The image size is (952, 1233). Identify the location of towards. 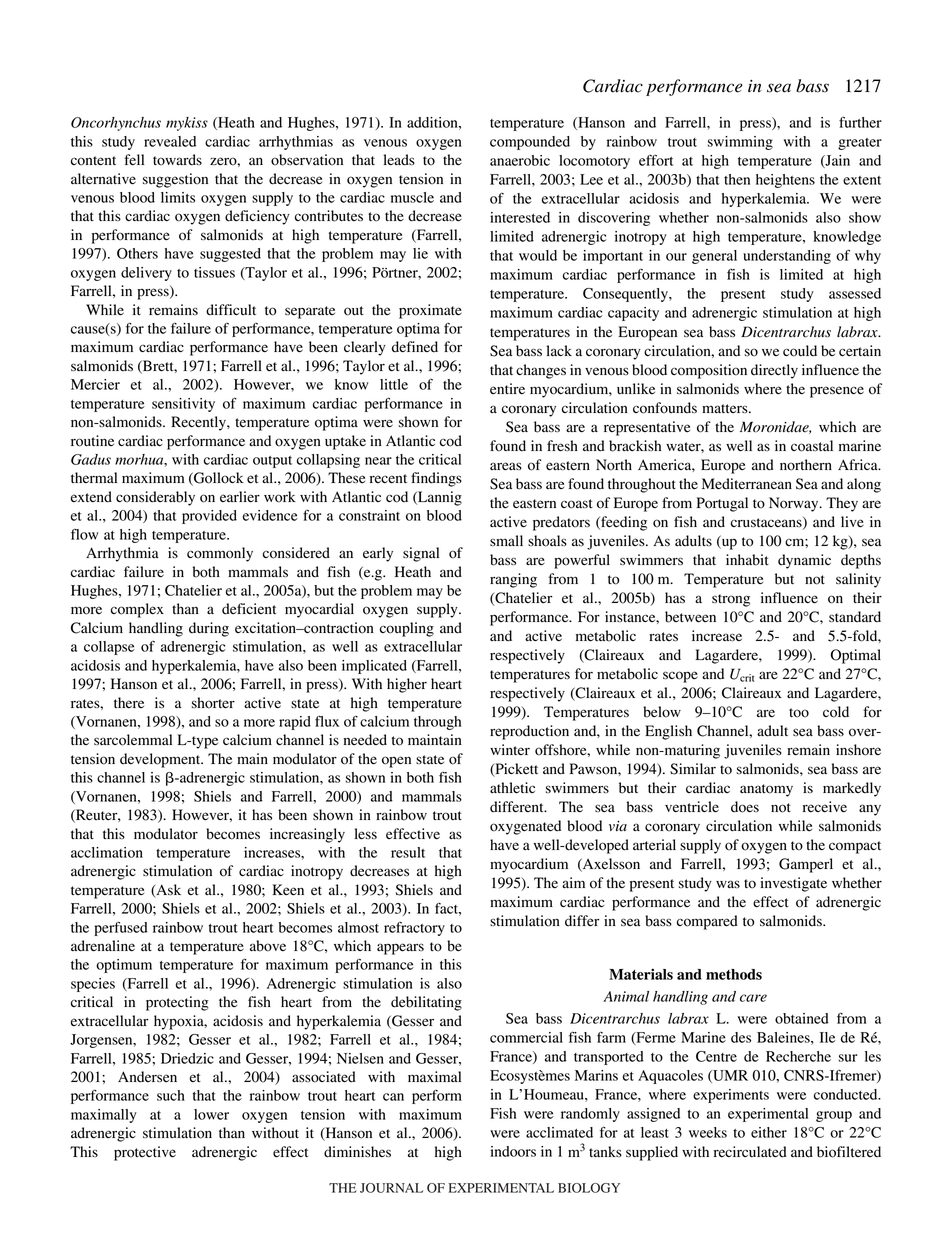
(177, 160).
